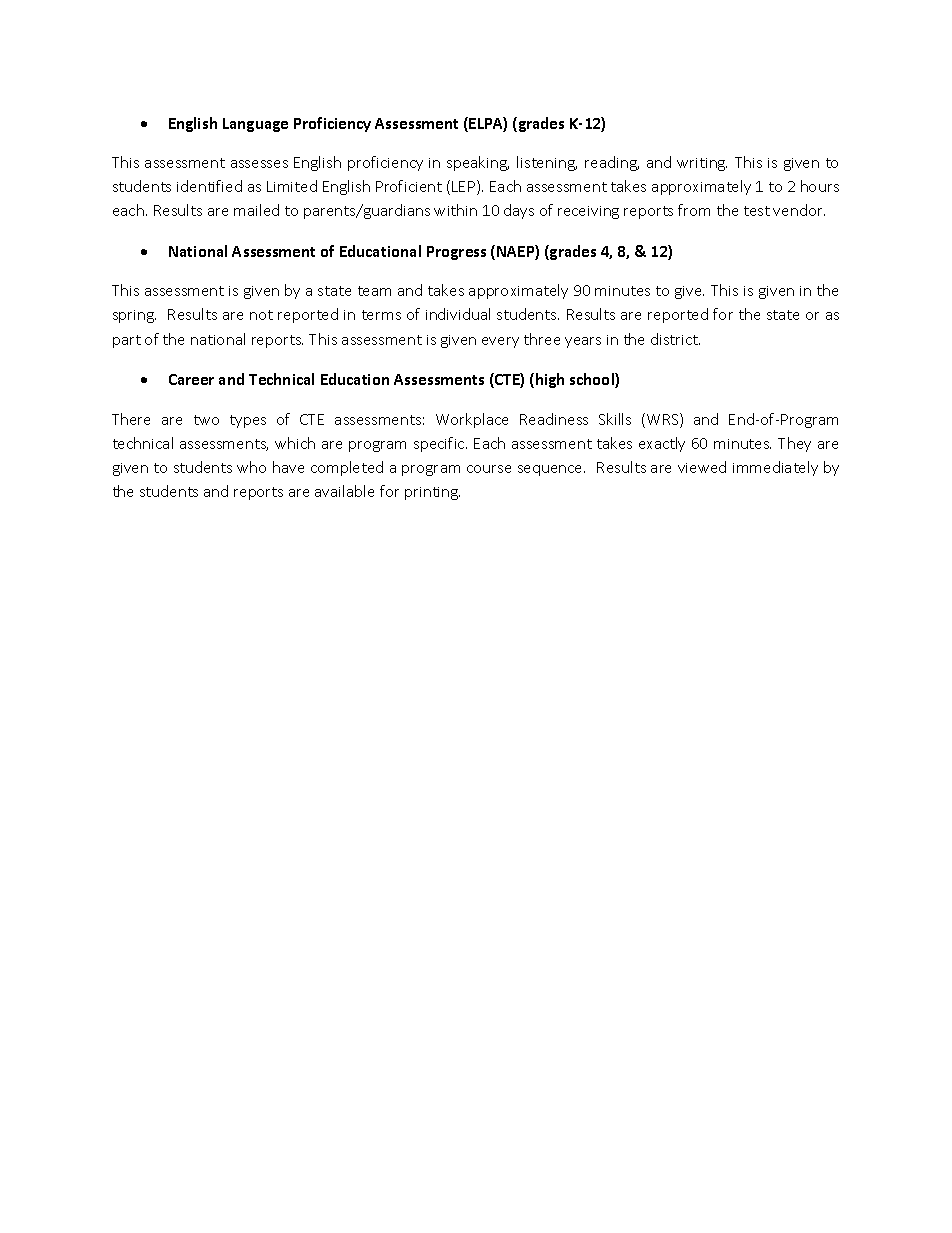  What do you see at coordinates (478, 163) in the screenshot?
I see `speaking` at bounding box center [478, 163].
